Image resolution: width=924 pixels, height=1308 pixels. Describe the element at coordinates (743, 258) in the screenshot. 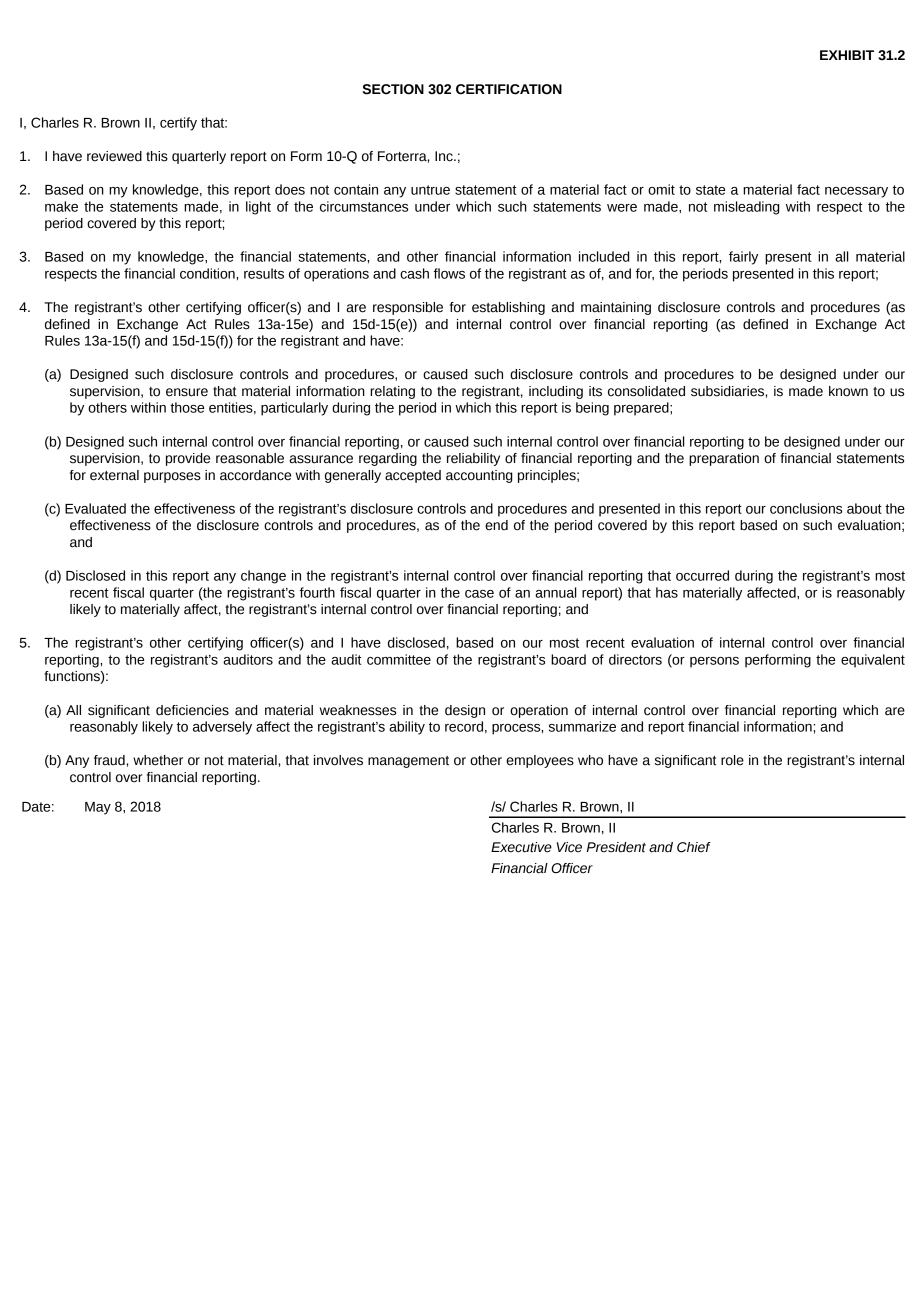

I see `fairly` at that location.
